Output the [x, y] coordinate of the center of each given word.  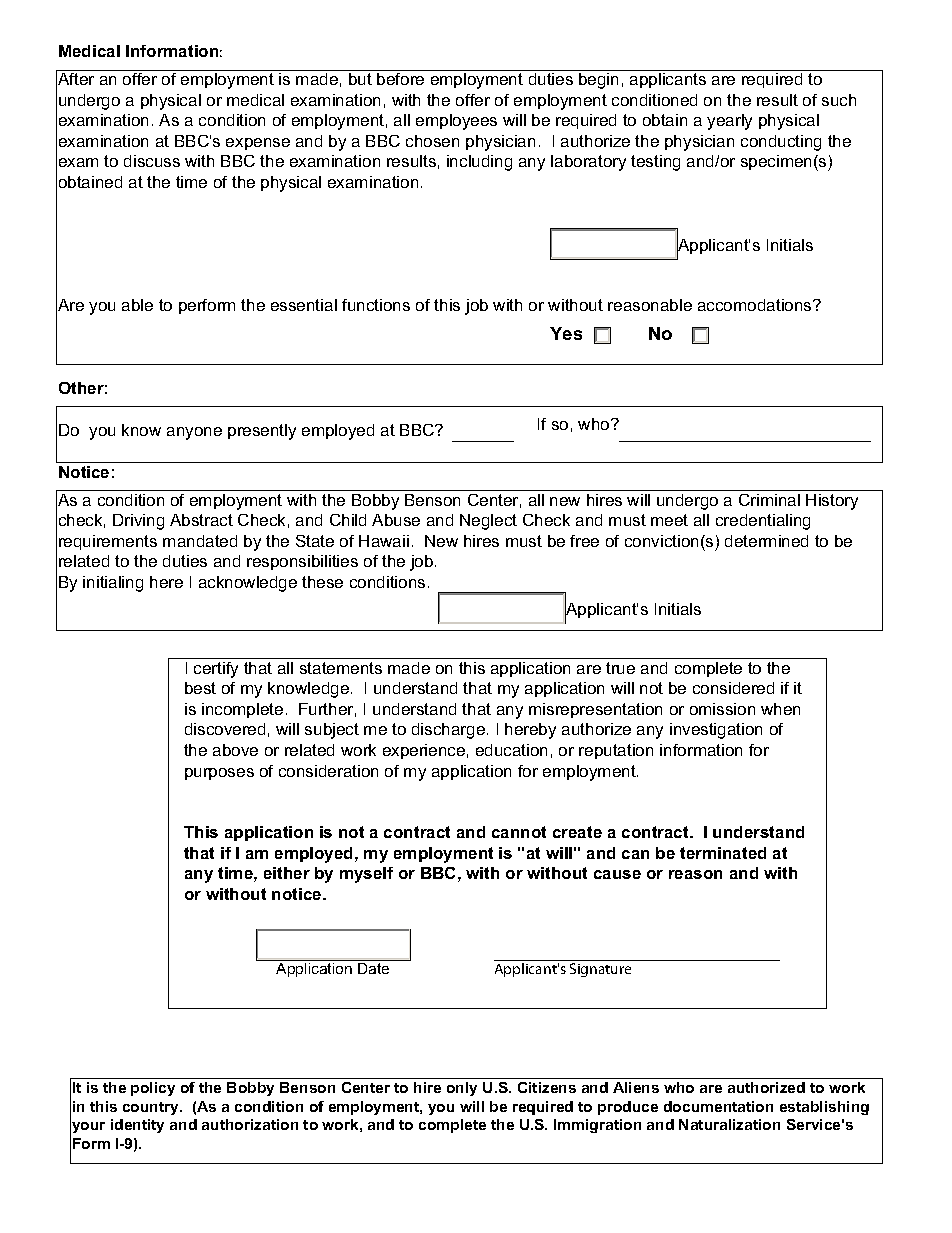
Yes [566, 333]
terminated [723, 853]
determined [766, 541]
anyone [194, 433]
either [287, 873]
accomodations [756, 305]
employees [456, 122]
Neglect [488, 522]
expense [258, 144]
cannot [519, 832]
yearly [729, 122]
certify [216, 670]
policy [153, 1089]
